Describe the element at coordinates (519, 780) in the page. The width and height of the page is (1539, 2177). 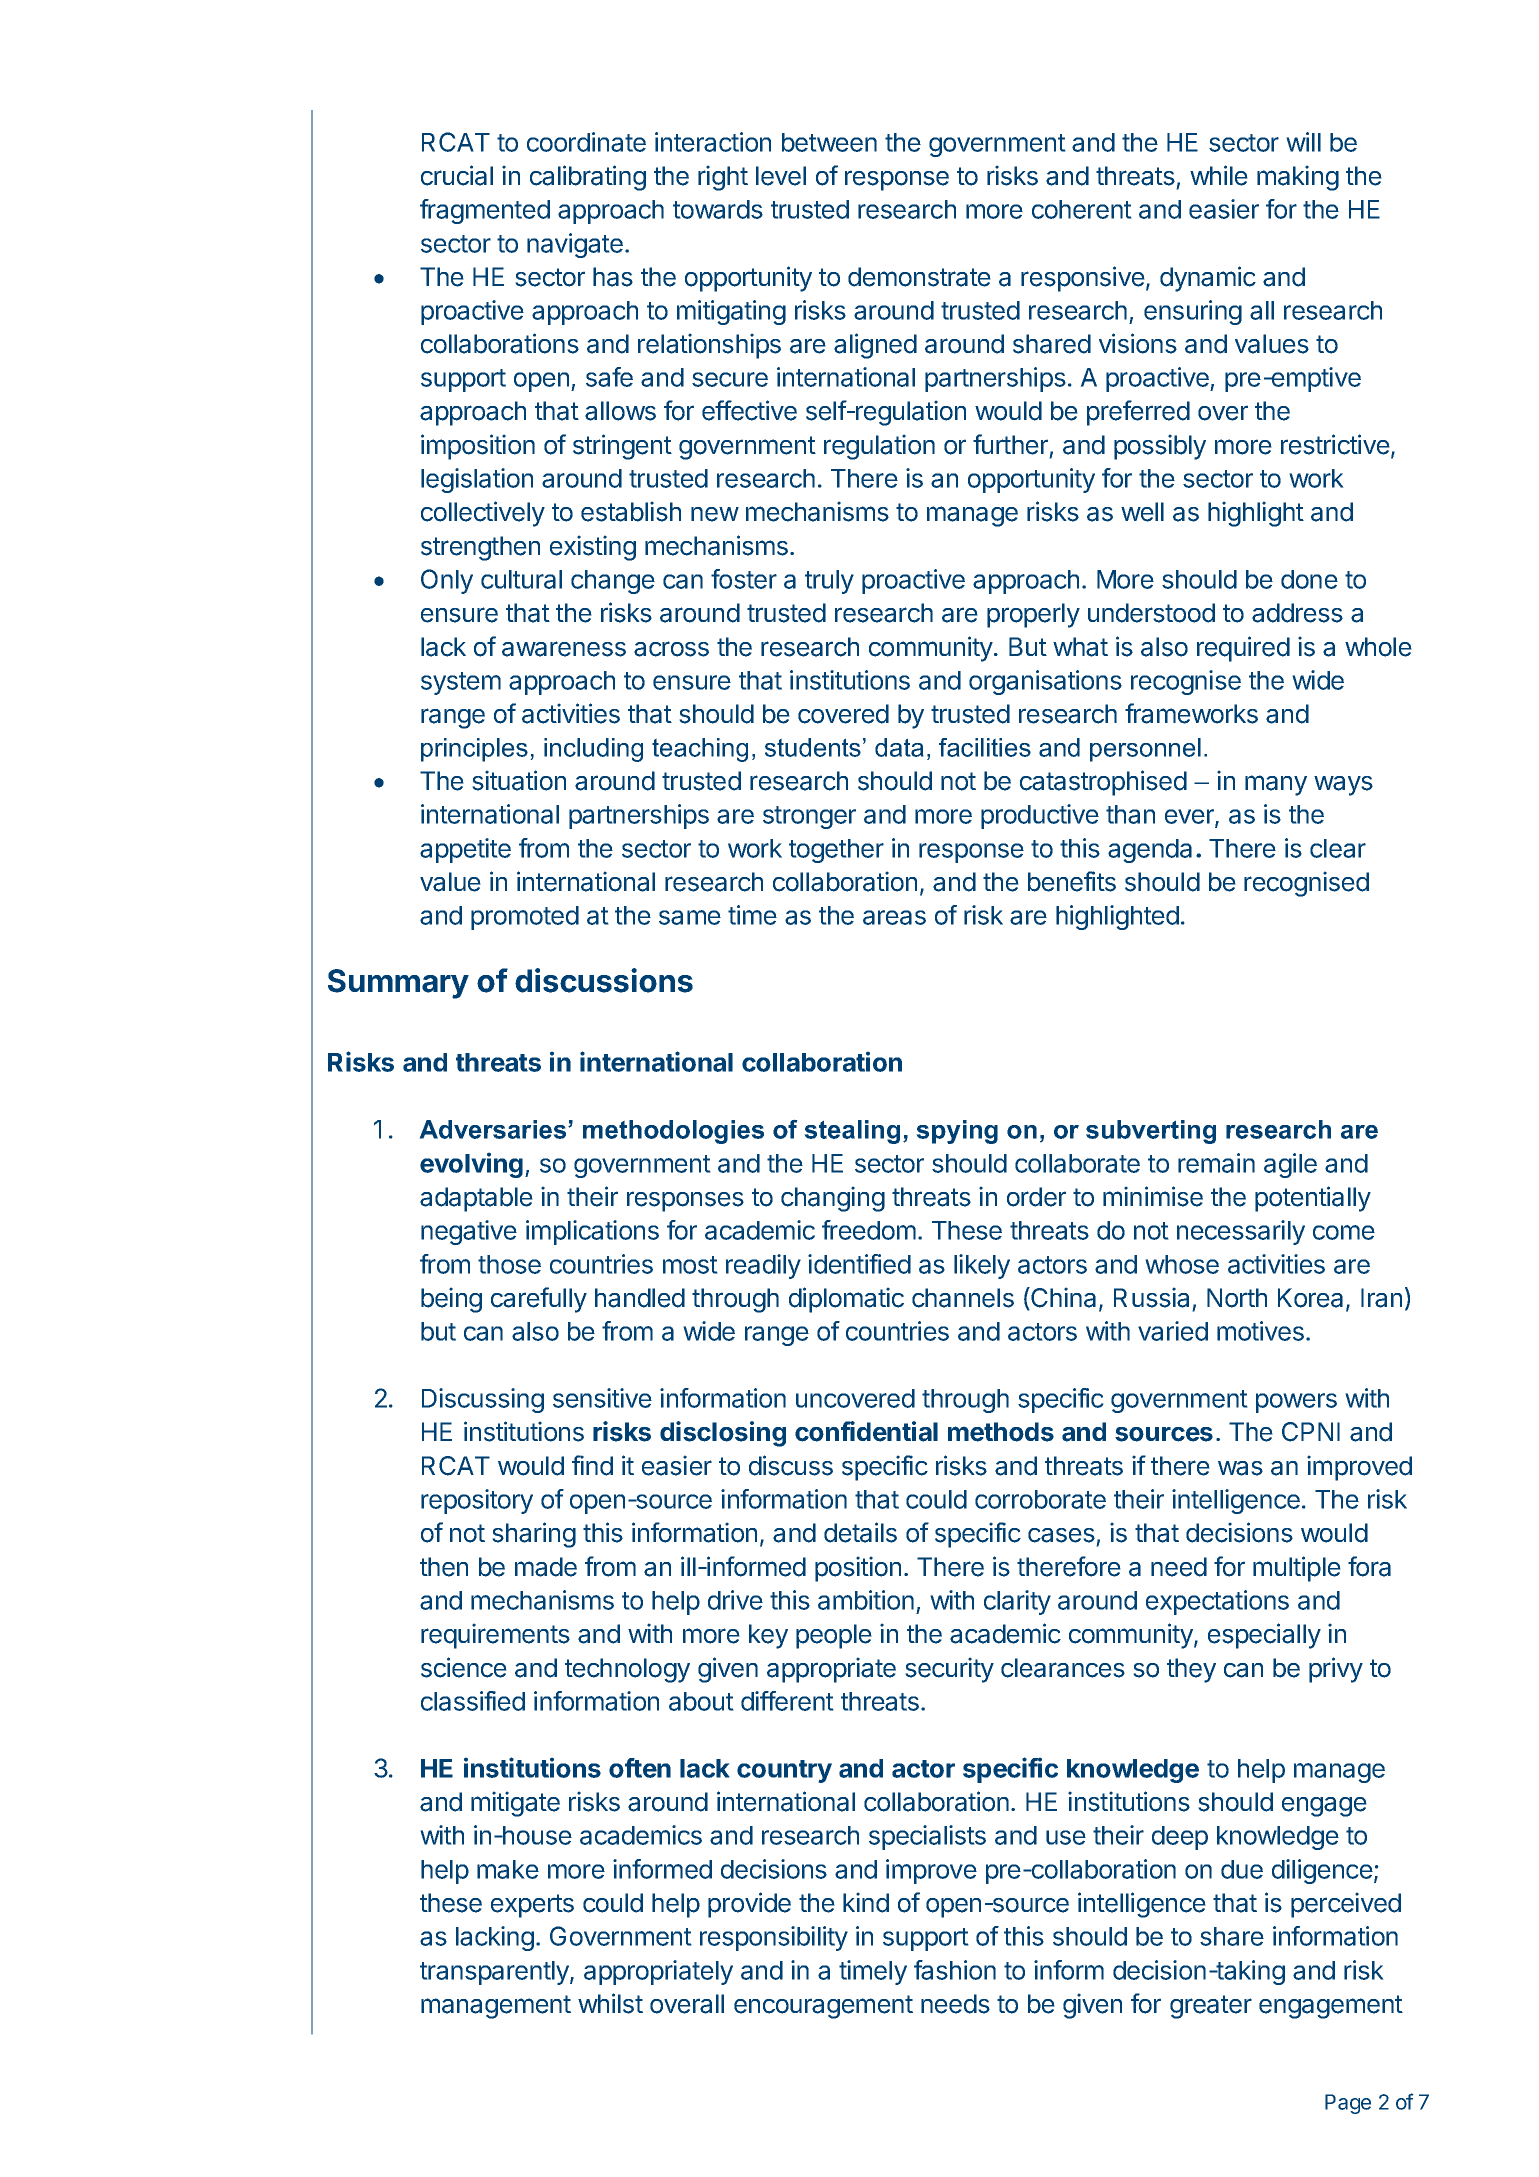
I see `situation` at that location.
